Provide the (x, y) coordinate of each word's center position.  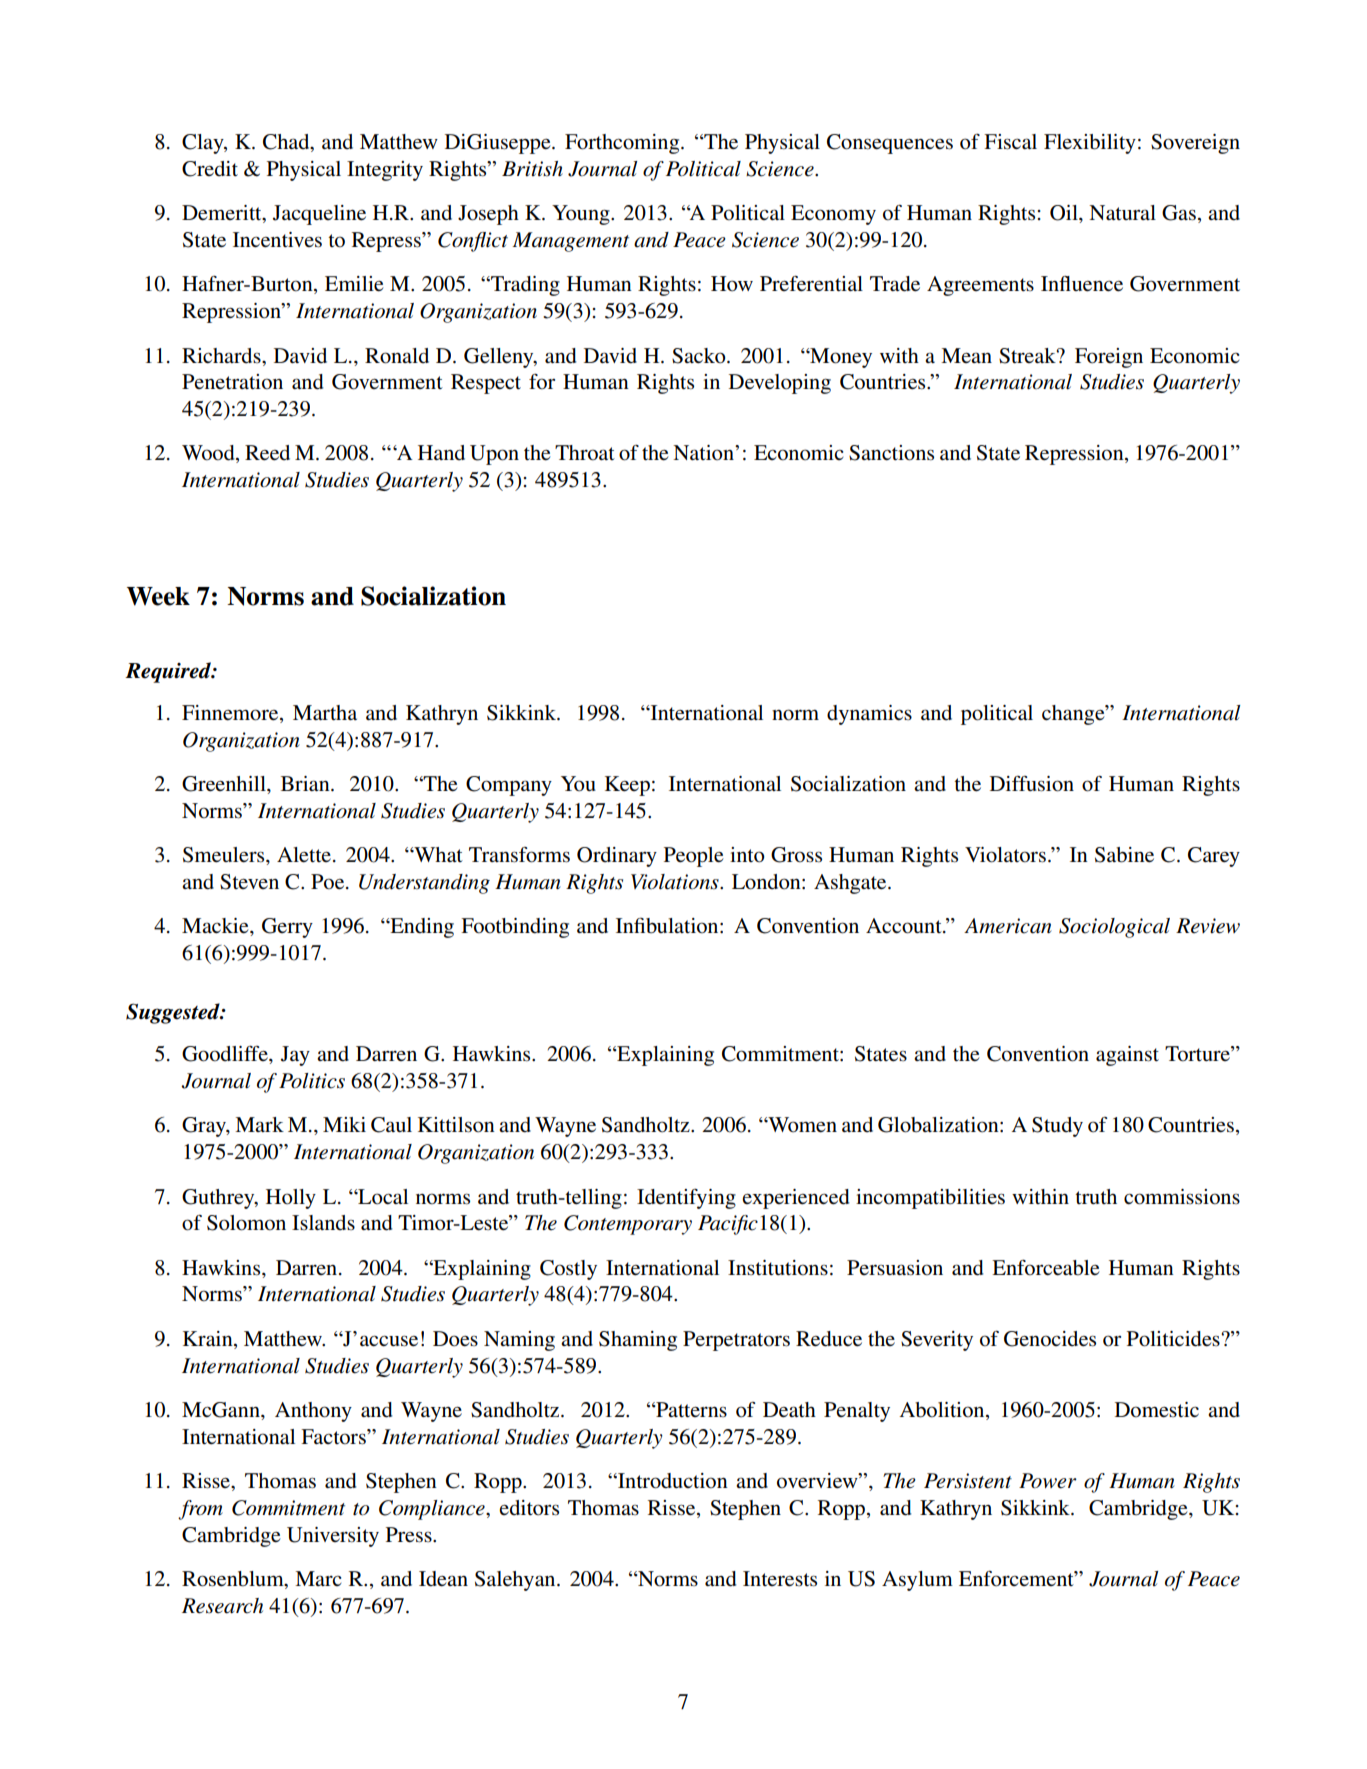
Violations (676, 882)
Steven (249, 882)
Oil (1065, 213)
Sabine (1124, 855)
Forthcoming (623, 144)
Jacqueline (319, 215)
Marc (318, 1578)
